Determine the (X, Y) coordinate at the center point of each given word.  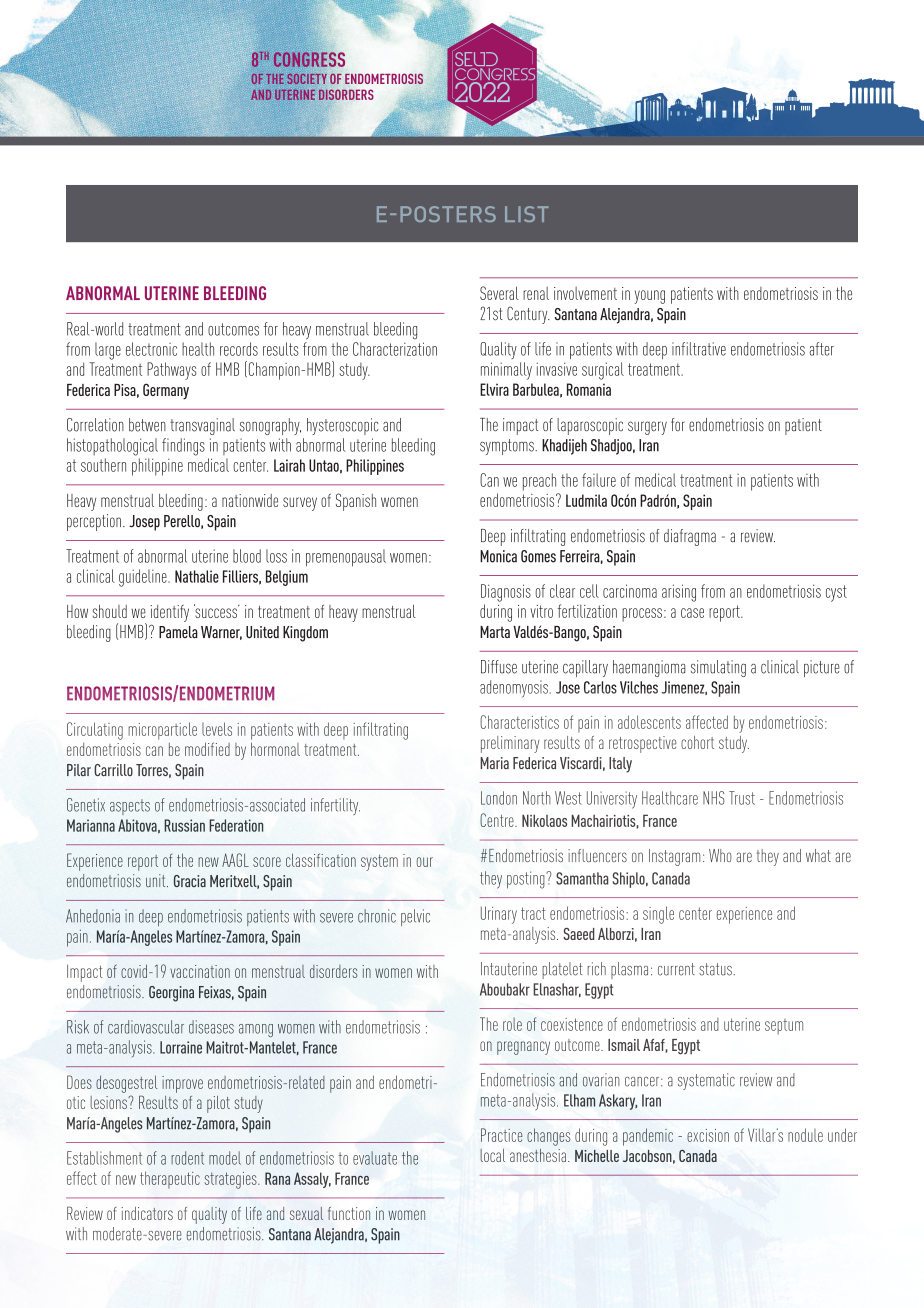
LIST (527, 214)
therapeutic (170, 1180)
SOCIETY (307, 79)
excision (708, 1135)
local (492, 1155)
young (649, 297)
